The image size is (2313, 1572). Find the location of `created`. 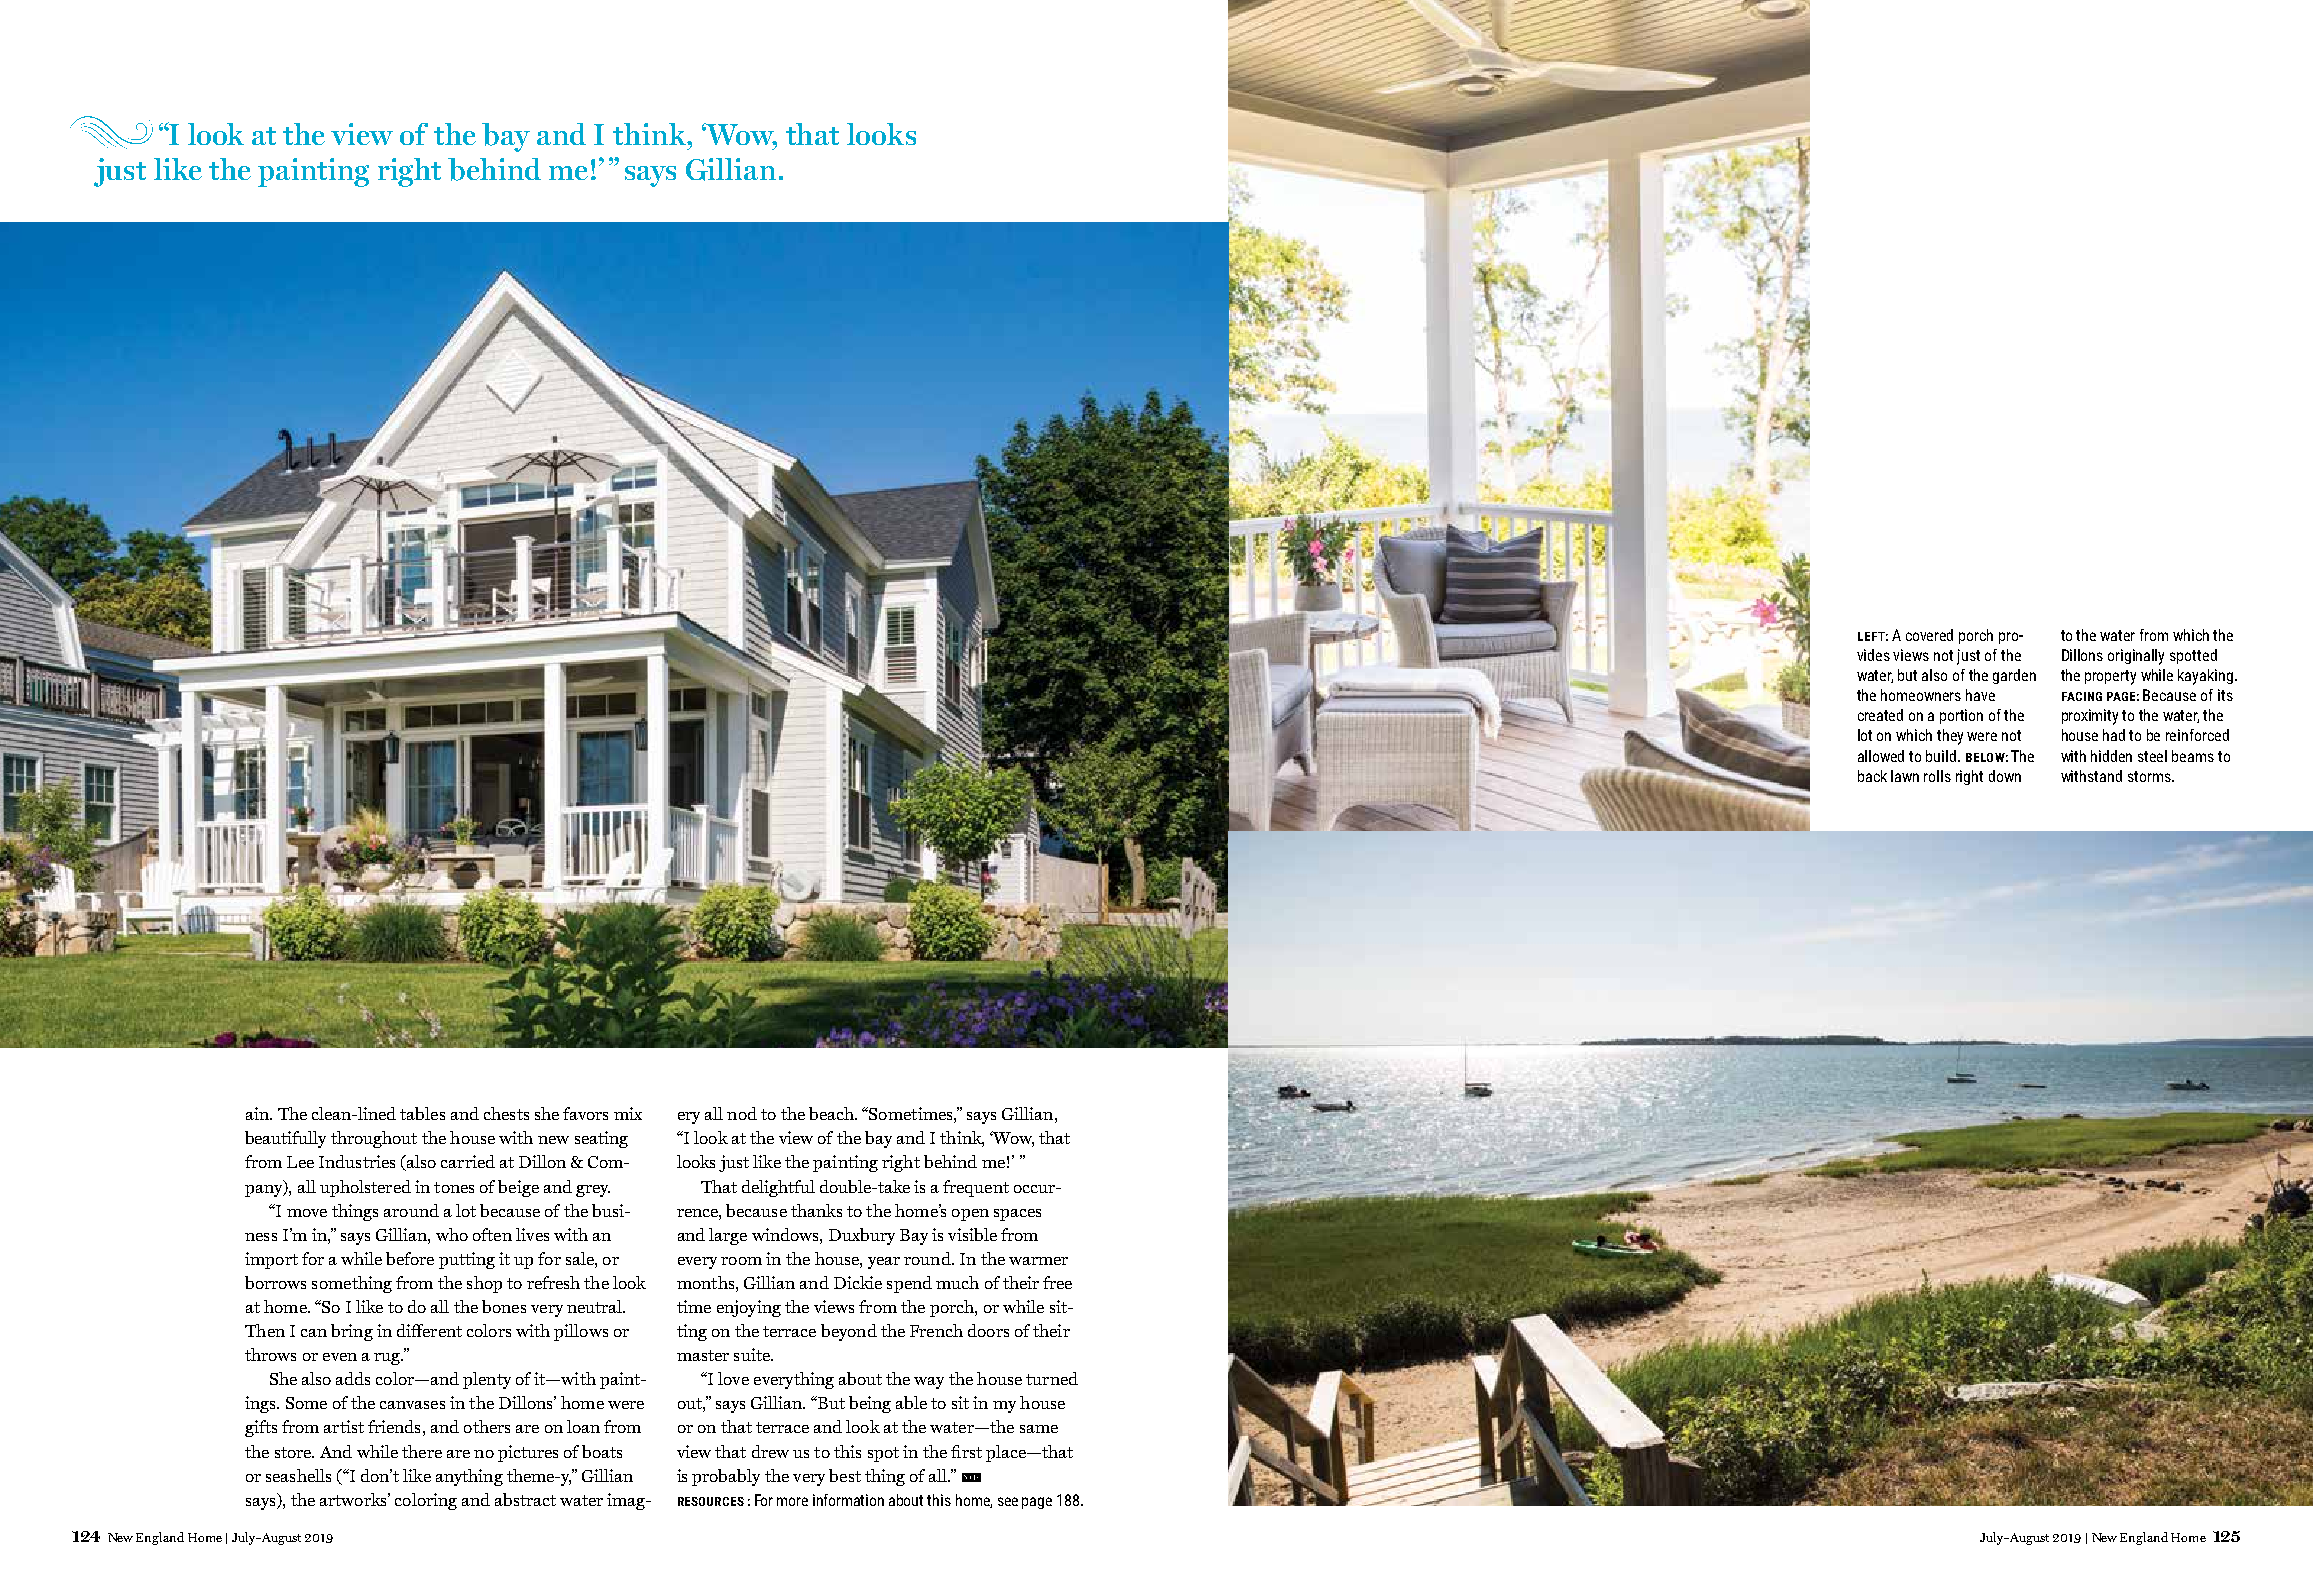

created is located at coordinates (1880, 715).
